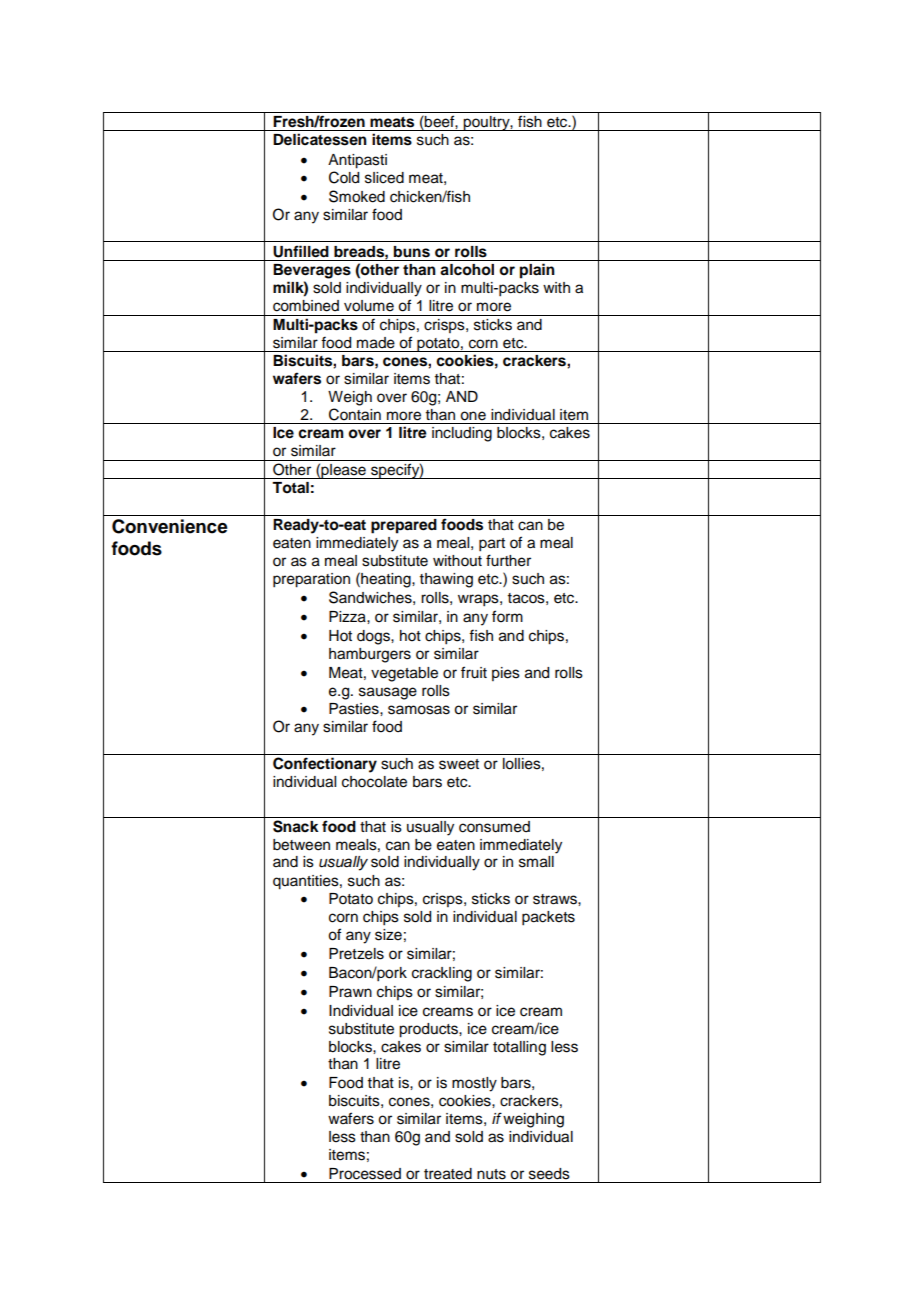  What do you see at coordinates (170, 526) in the image?
I see `Convenience` at bounding box center [170, 526].
